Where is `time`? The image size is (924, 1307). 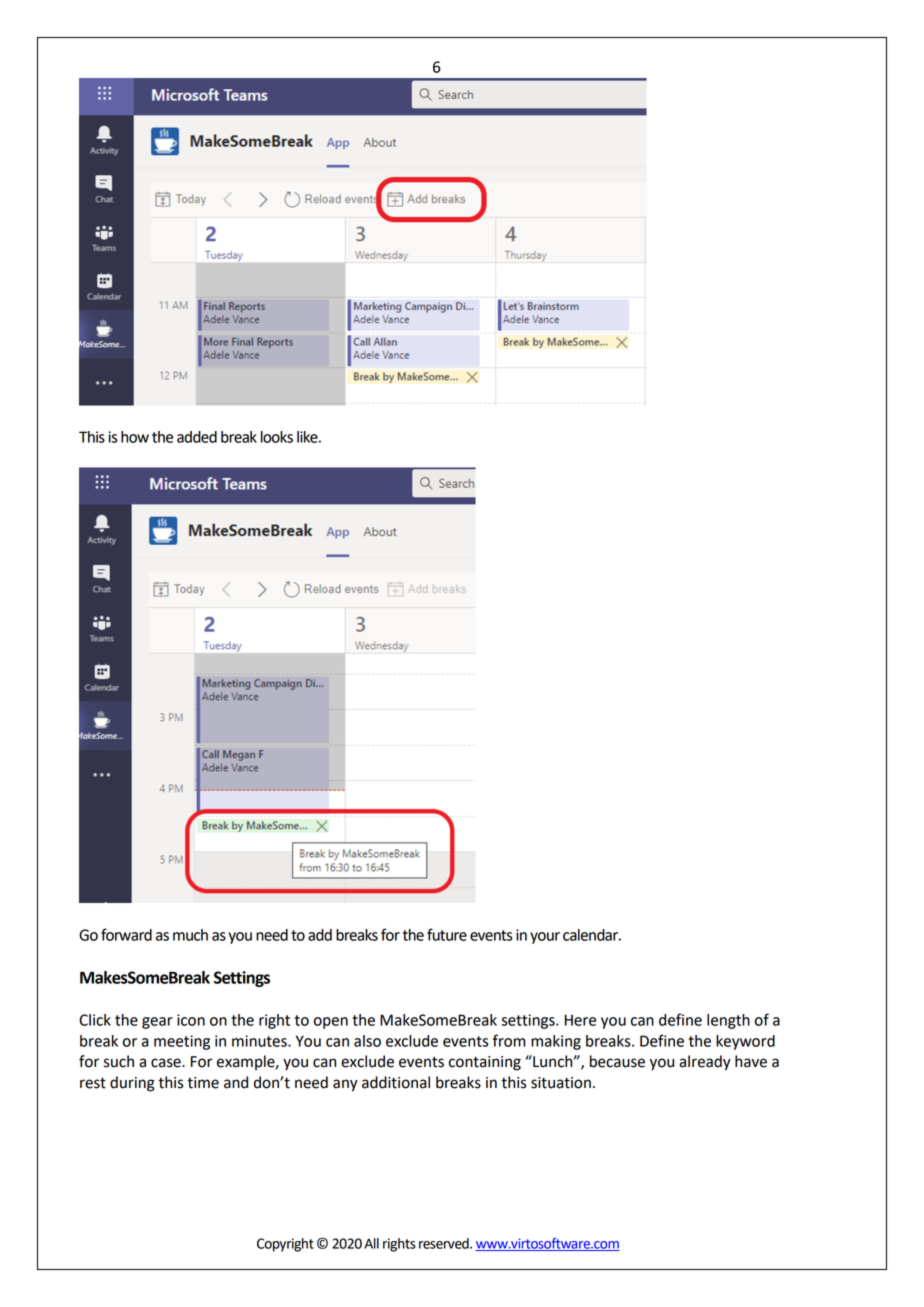
time is located at coordinates (203, 1083).
